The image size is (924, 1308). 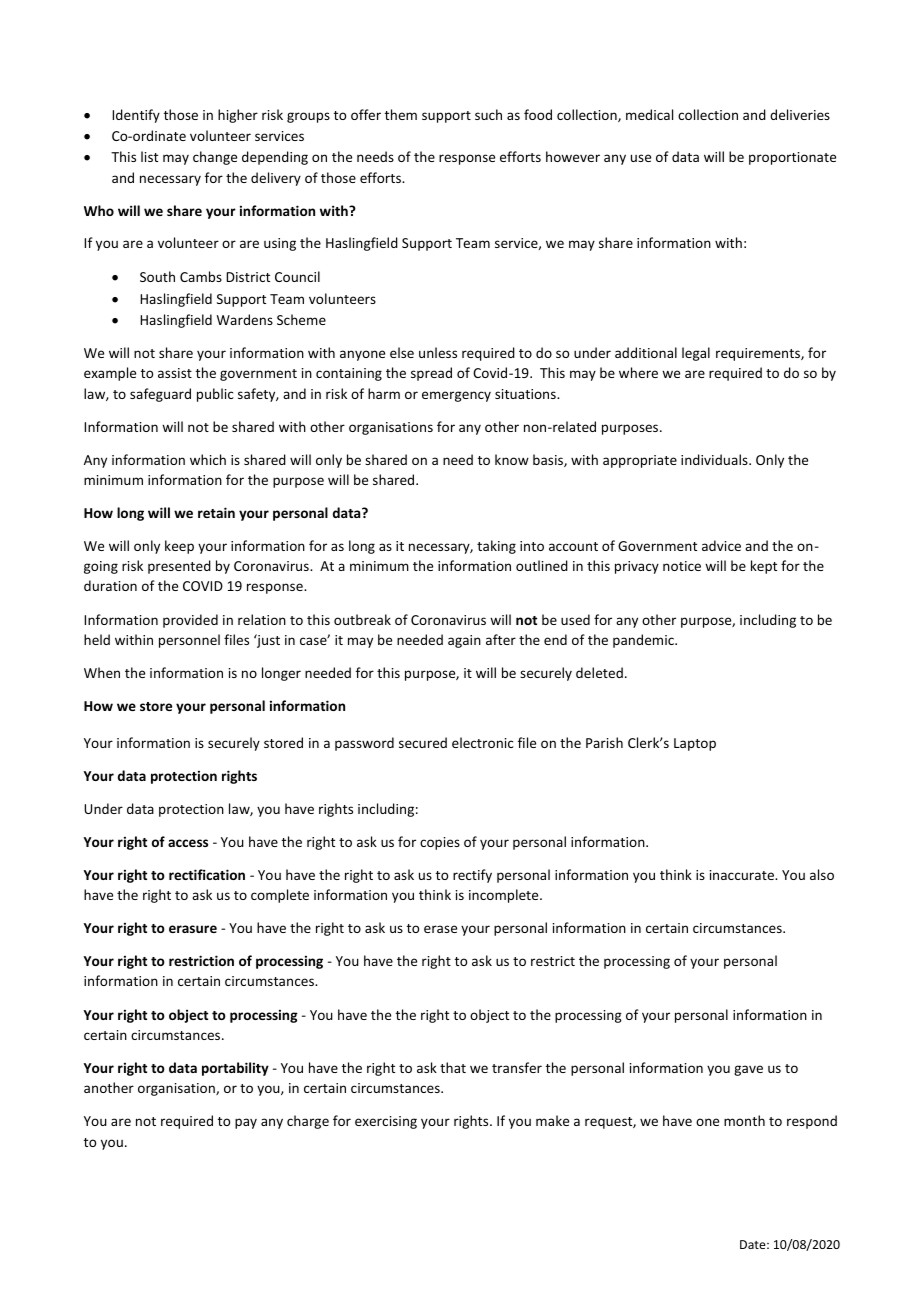 What do you see at coordinates (235, 1069) in the page?
I see `portability` at bounding box center [235, 1069].
